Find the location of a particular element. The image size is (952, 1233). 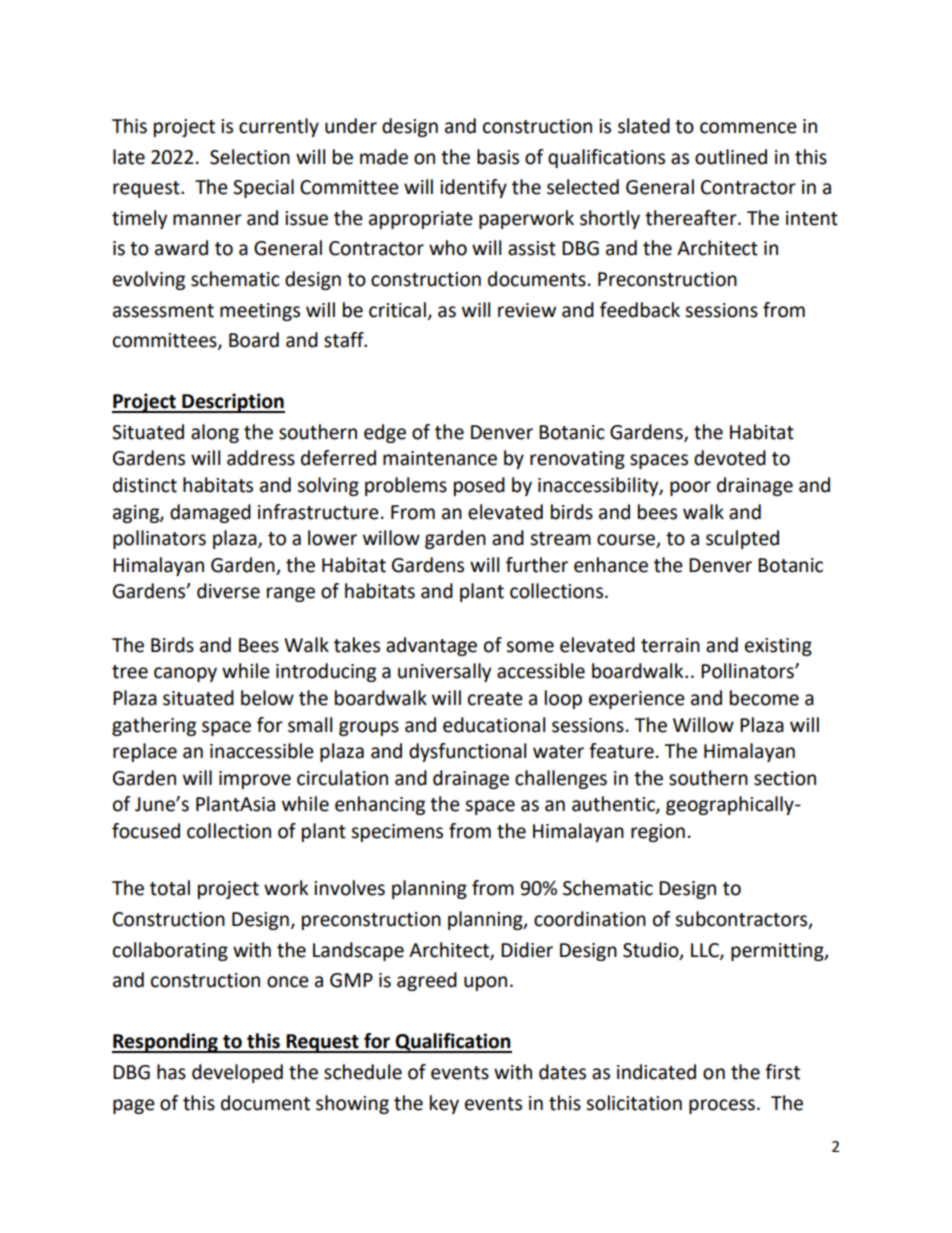

existing is located at coordinates (778, 647).
